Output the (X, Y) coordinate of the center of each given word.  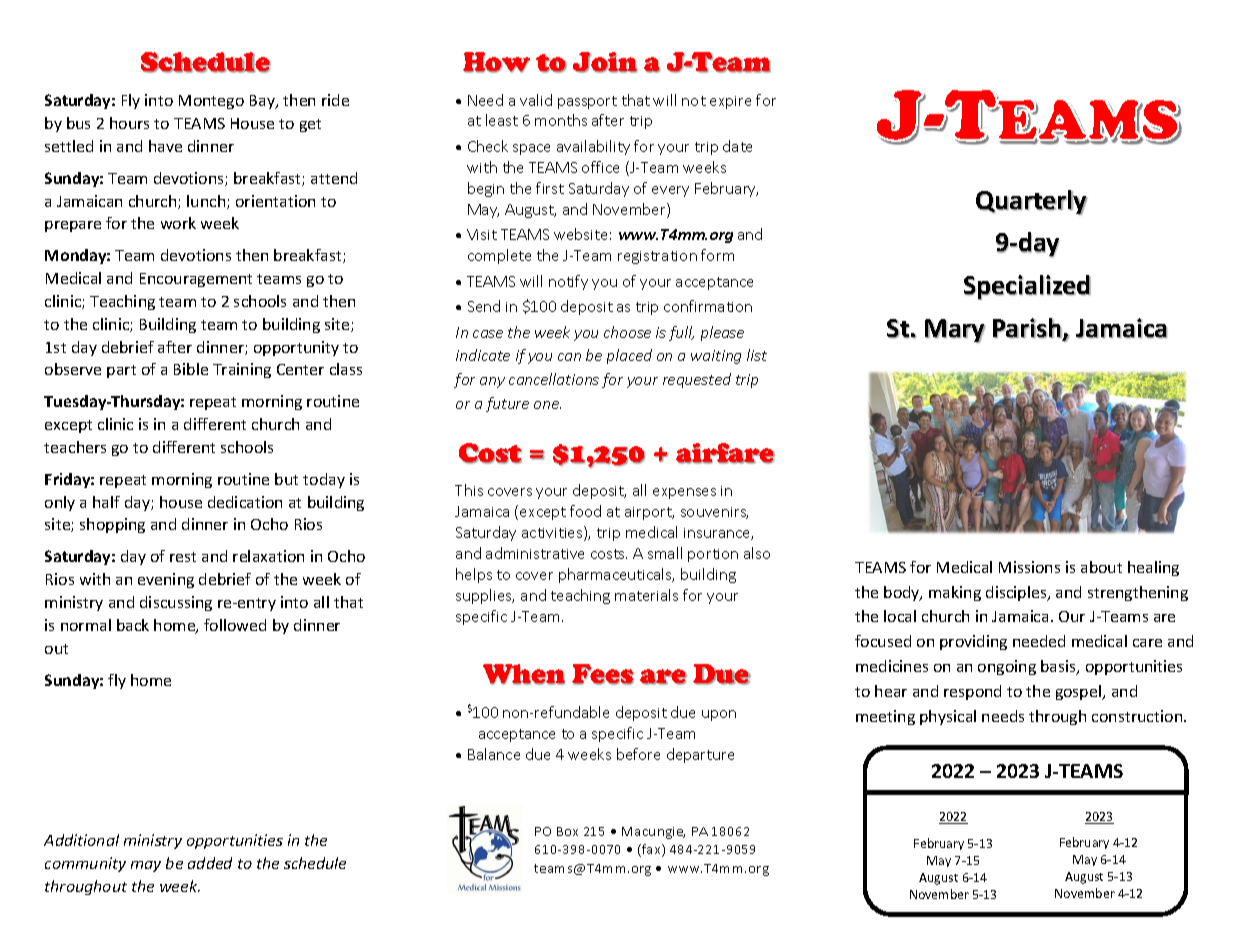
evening (166, 580)
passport (587, 102)
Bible (191, 369)
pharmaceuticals (616, 575)
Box (567, 831)
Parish (1028, 329)
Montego (211, 102)
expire (730, 102)
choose (627, 332)
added (210, 863)
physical (948, 717)
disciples (1017, 593)
